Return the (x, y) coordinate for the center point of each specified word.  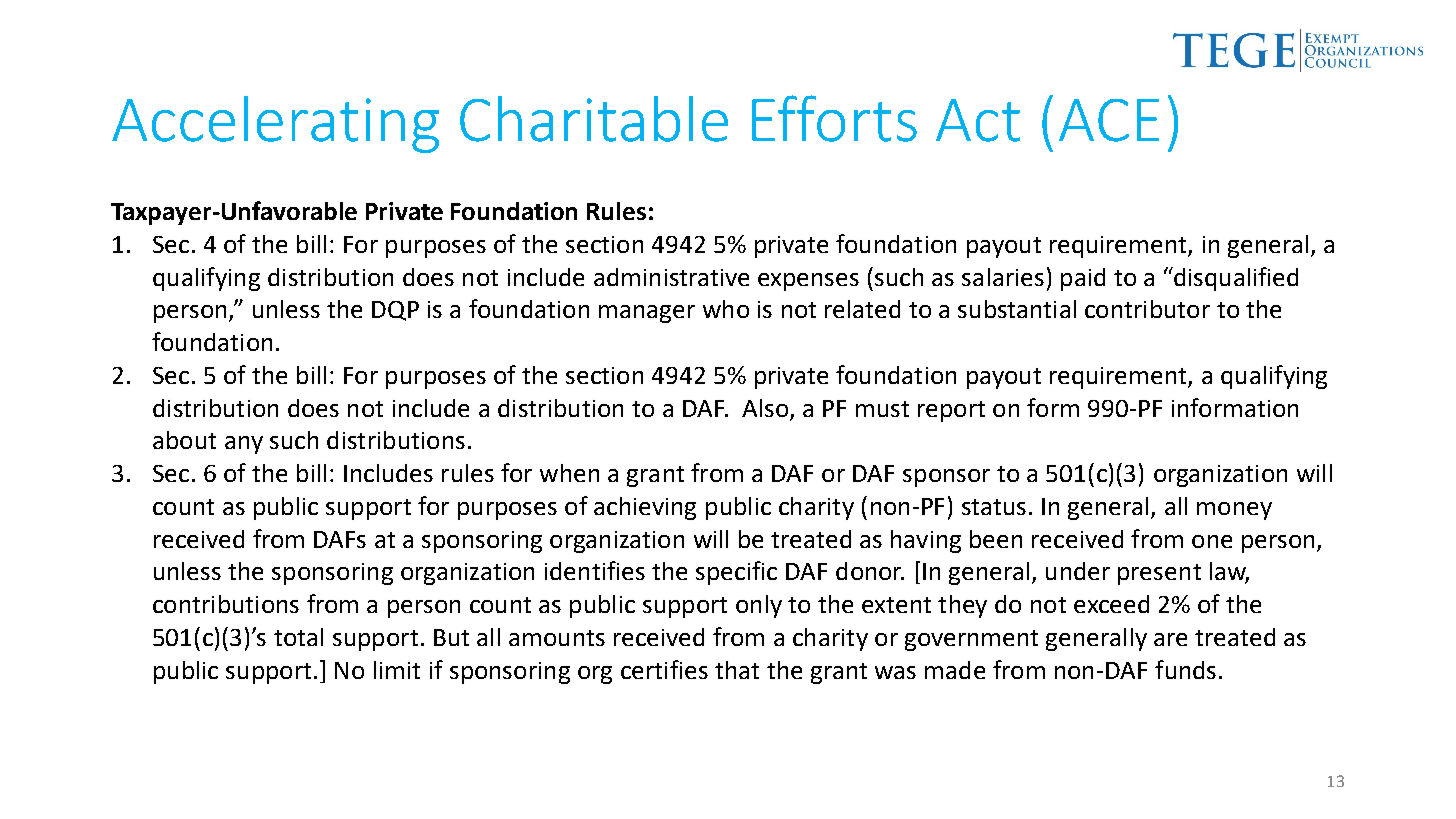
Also (765, 408)
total (298, 637)
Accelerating (275, 124)
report (951, 411)
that (737, 670)
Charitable (594, 119)
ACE (1109, 120)
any (244, 445)
